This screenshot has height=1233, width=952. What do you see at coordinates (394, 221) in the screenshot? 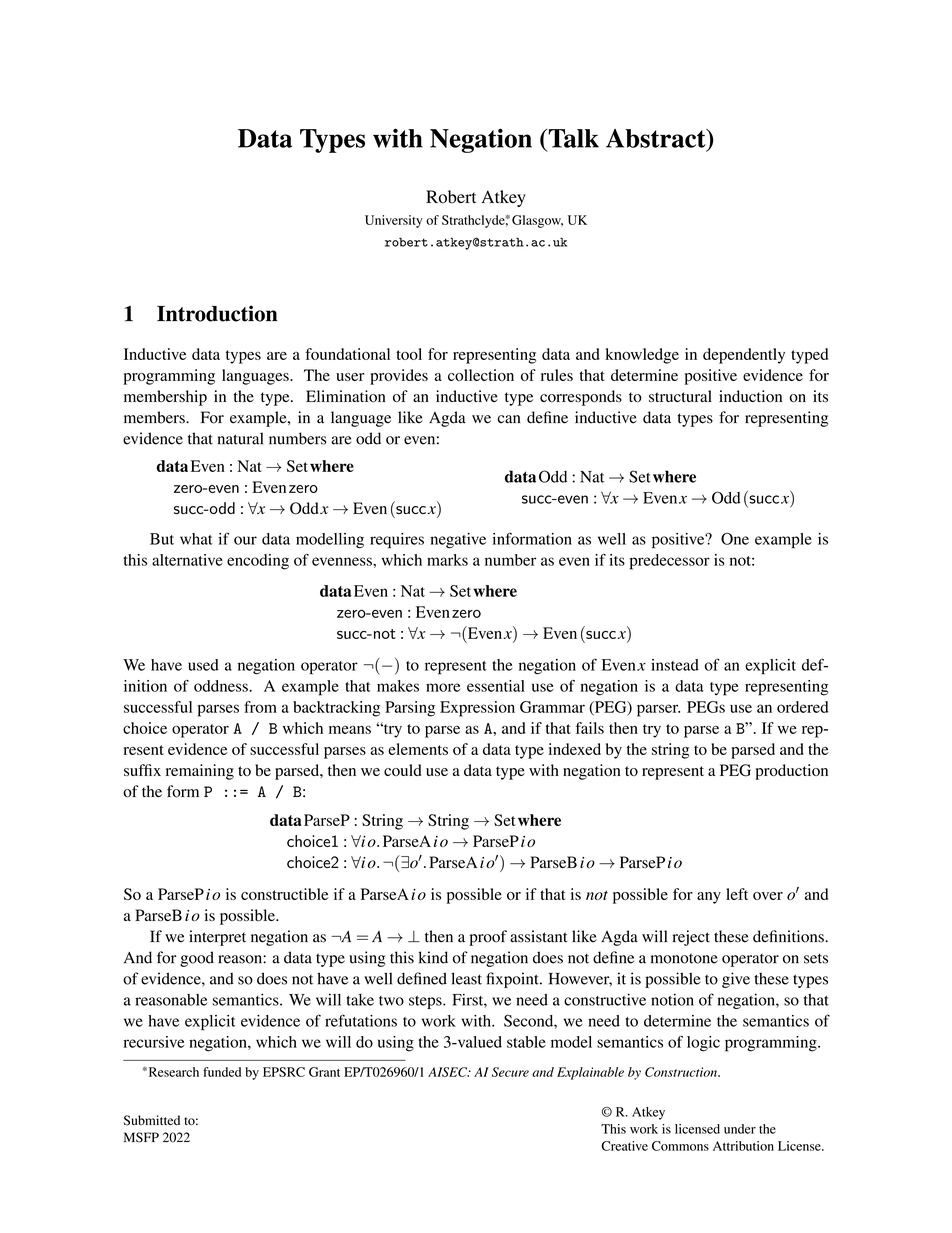
I see `University` at bounding box center [394, 221].
